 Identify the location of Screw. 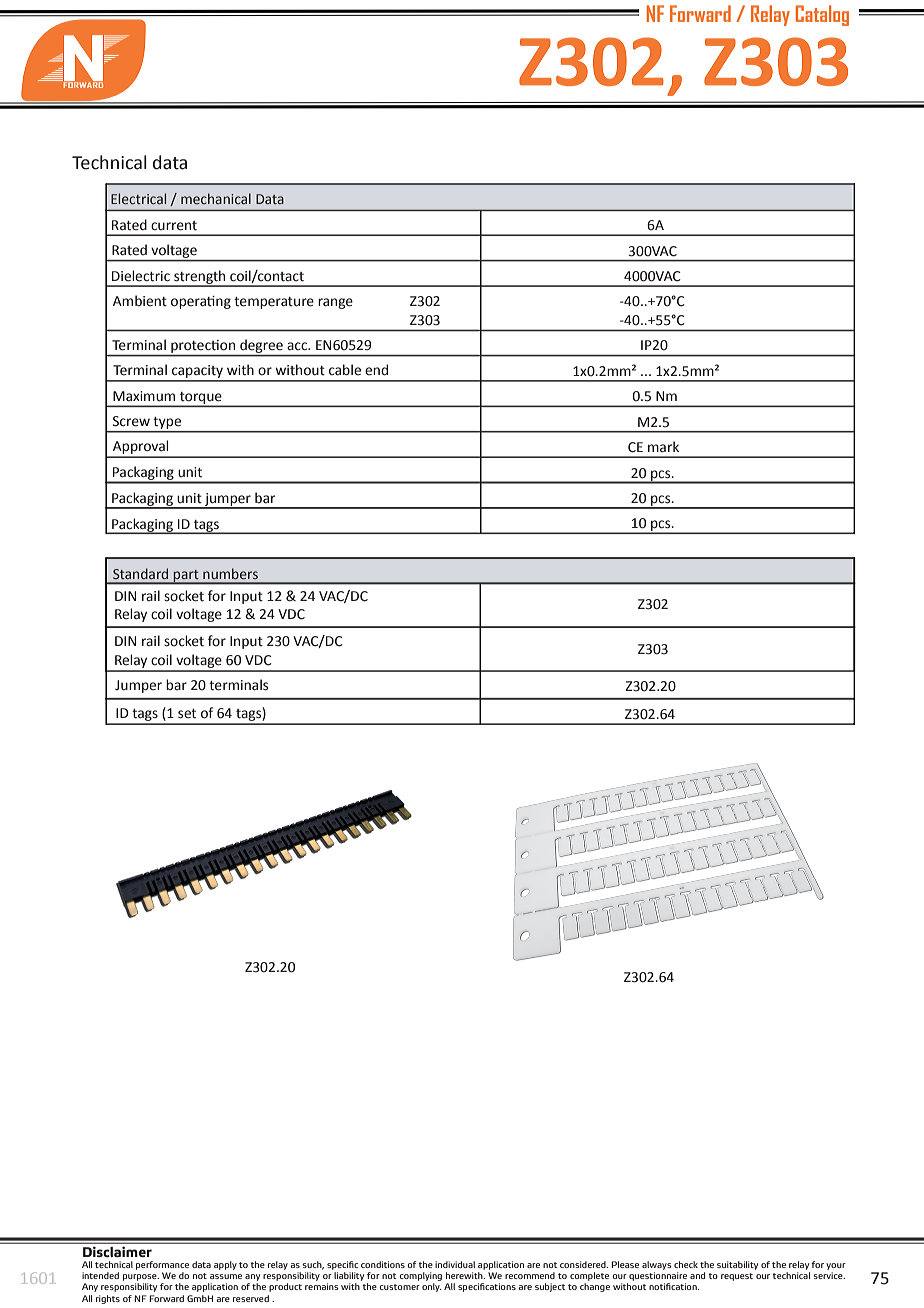
(131, 421).
